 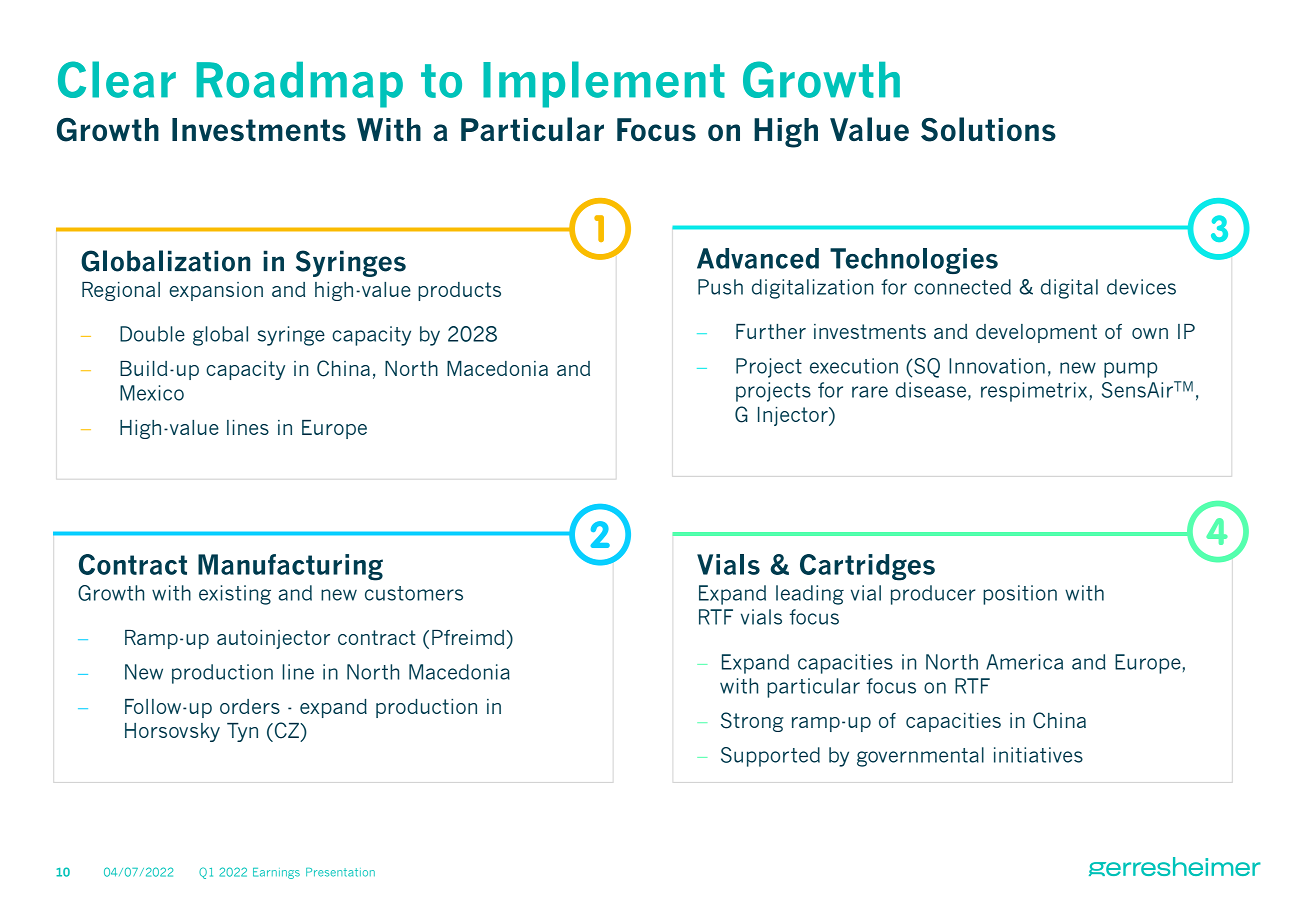 I want to click on Innovation, so click(x=997, y=366).
